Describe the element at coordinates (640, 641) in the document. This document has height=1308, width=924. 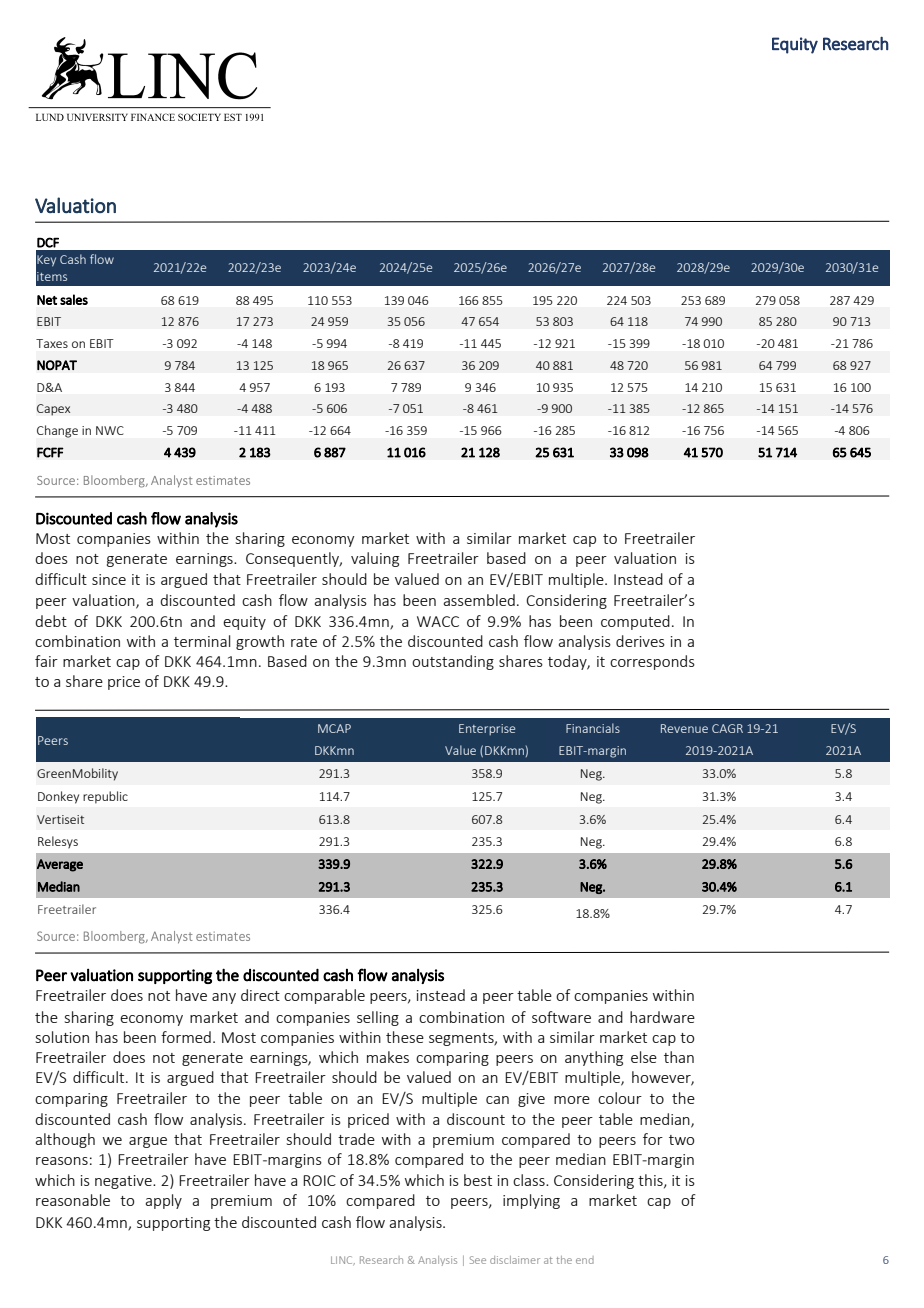
I see `derives` at that location.
